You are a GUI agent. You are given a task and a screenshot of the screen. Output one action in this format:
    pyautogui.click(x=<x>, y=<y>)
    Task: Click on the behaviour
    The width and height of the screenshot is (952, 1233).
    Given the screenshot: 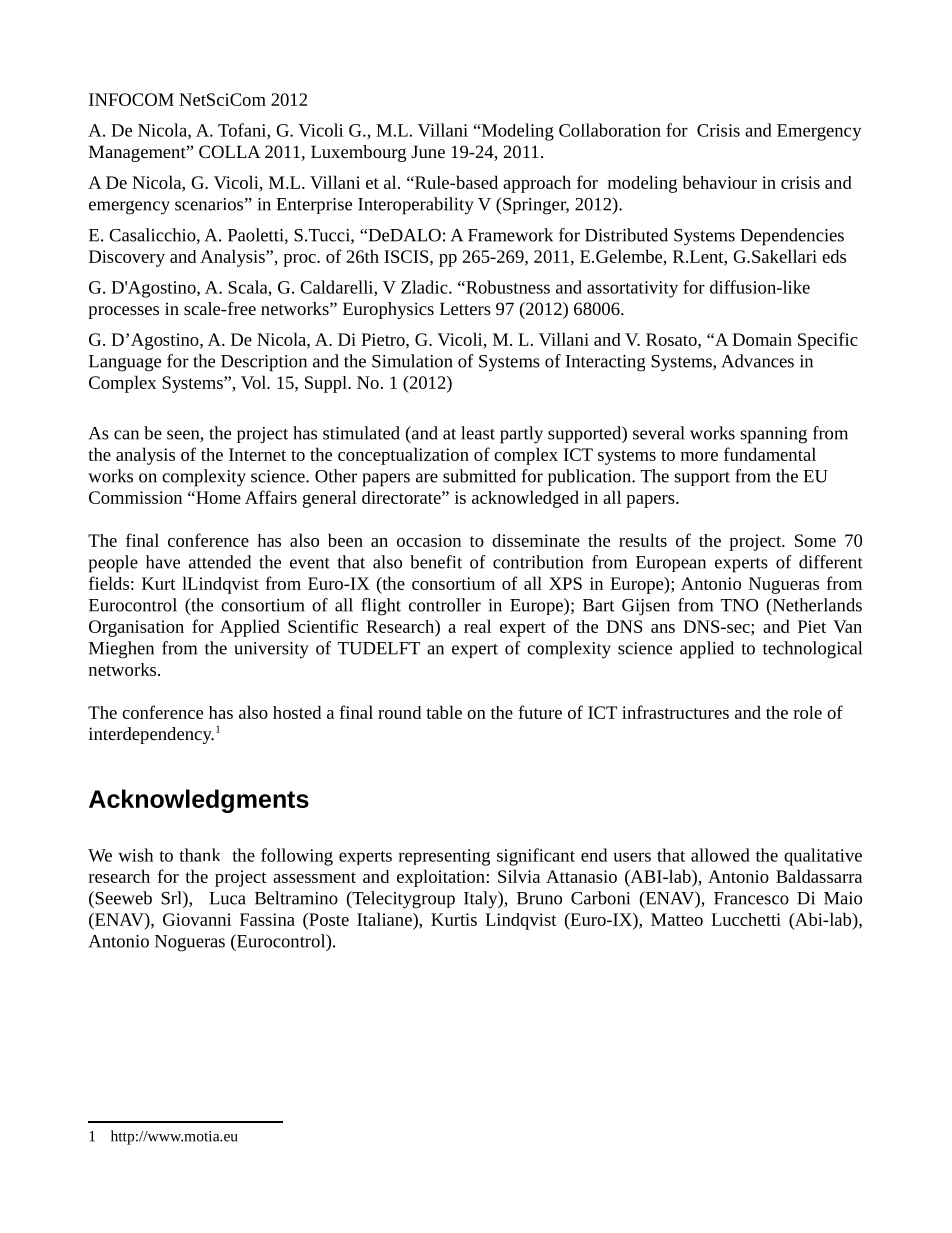 What is the action you would take?
    pyautogui.click(x=720, y=182)
